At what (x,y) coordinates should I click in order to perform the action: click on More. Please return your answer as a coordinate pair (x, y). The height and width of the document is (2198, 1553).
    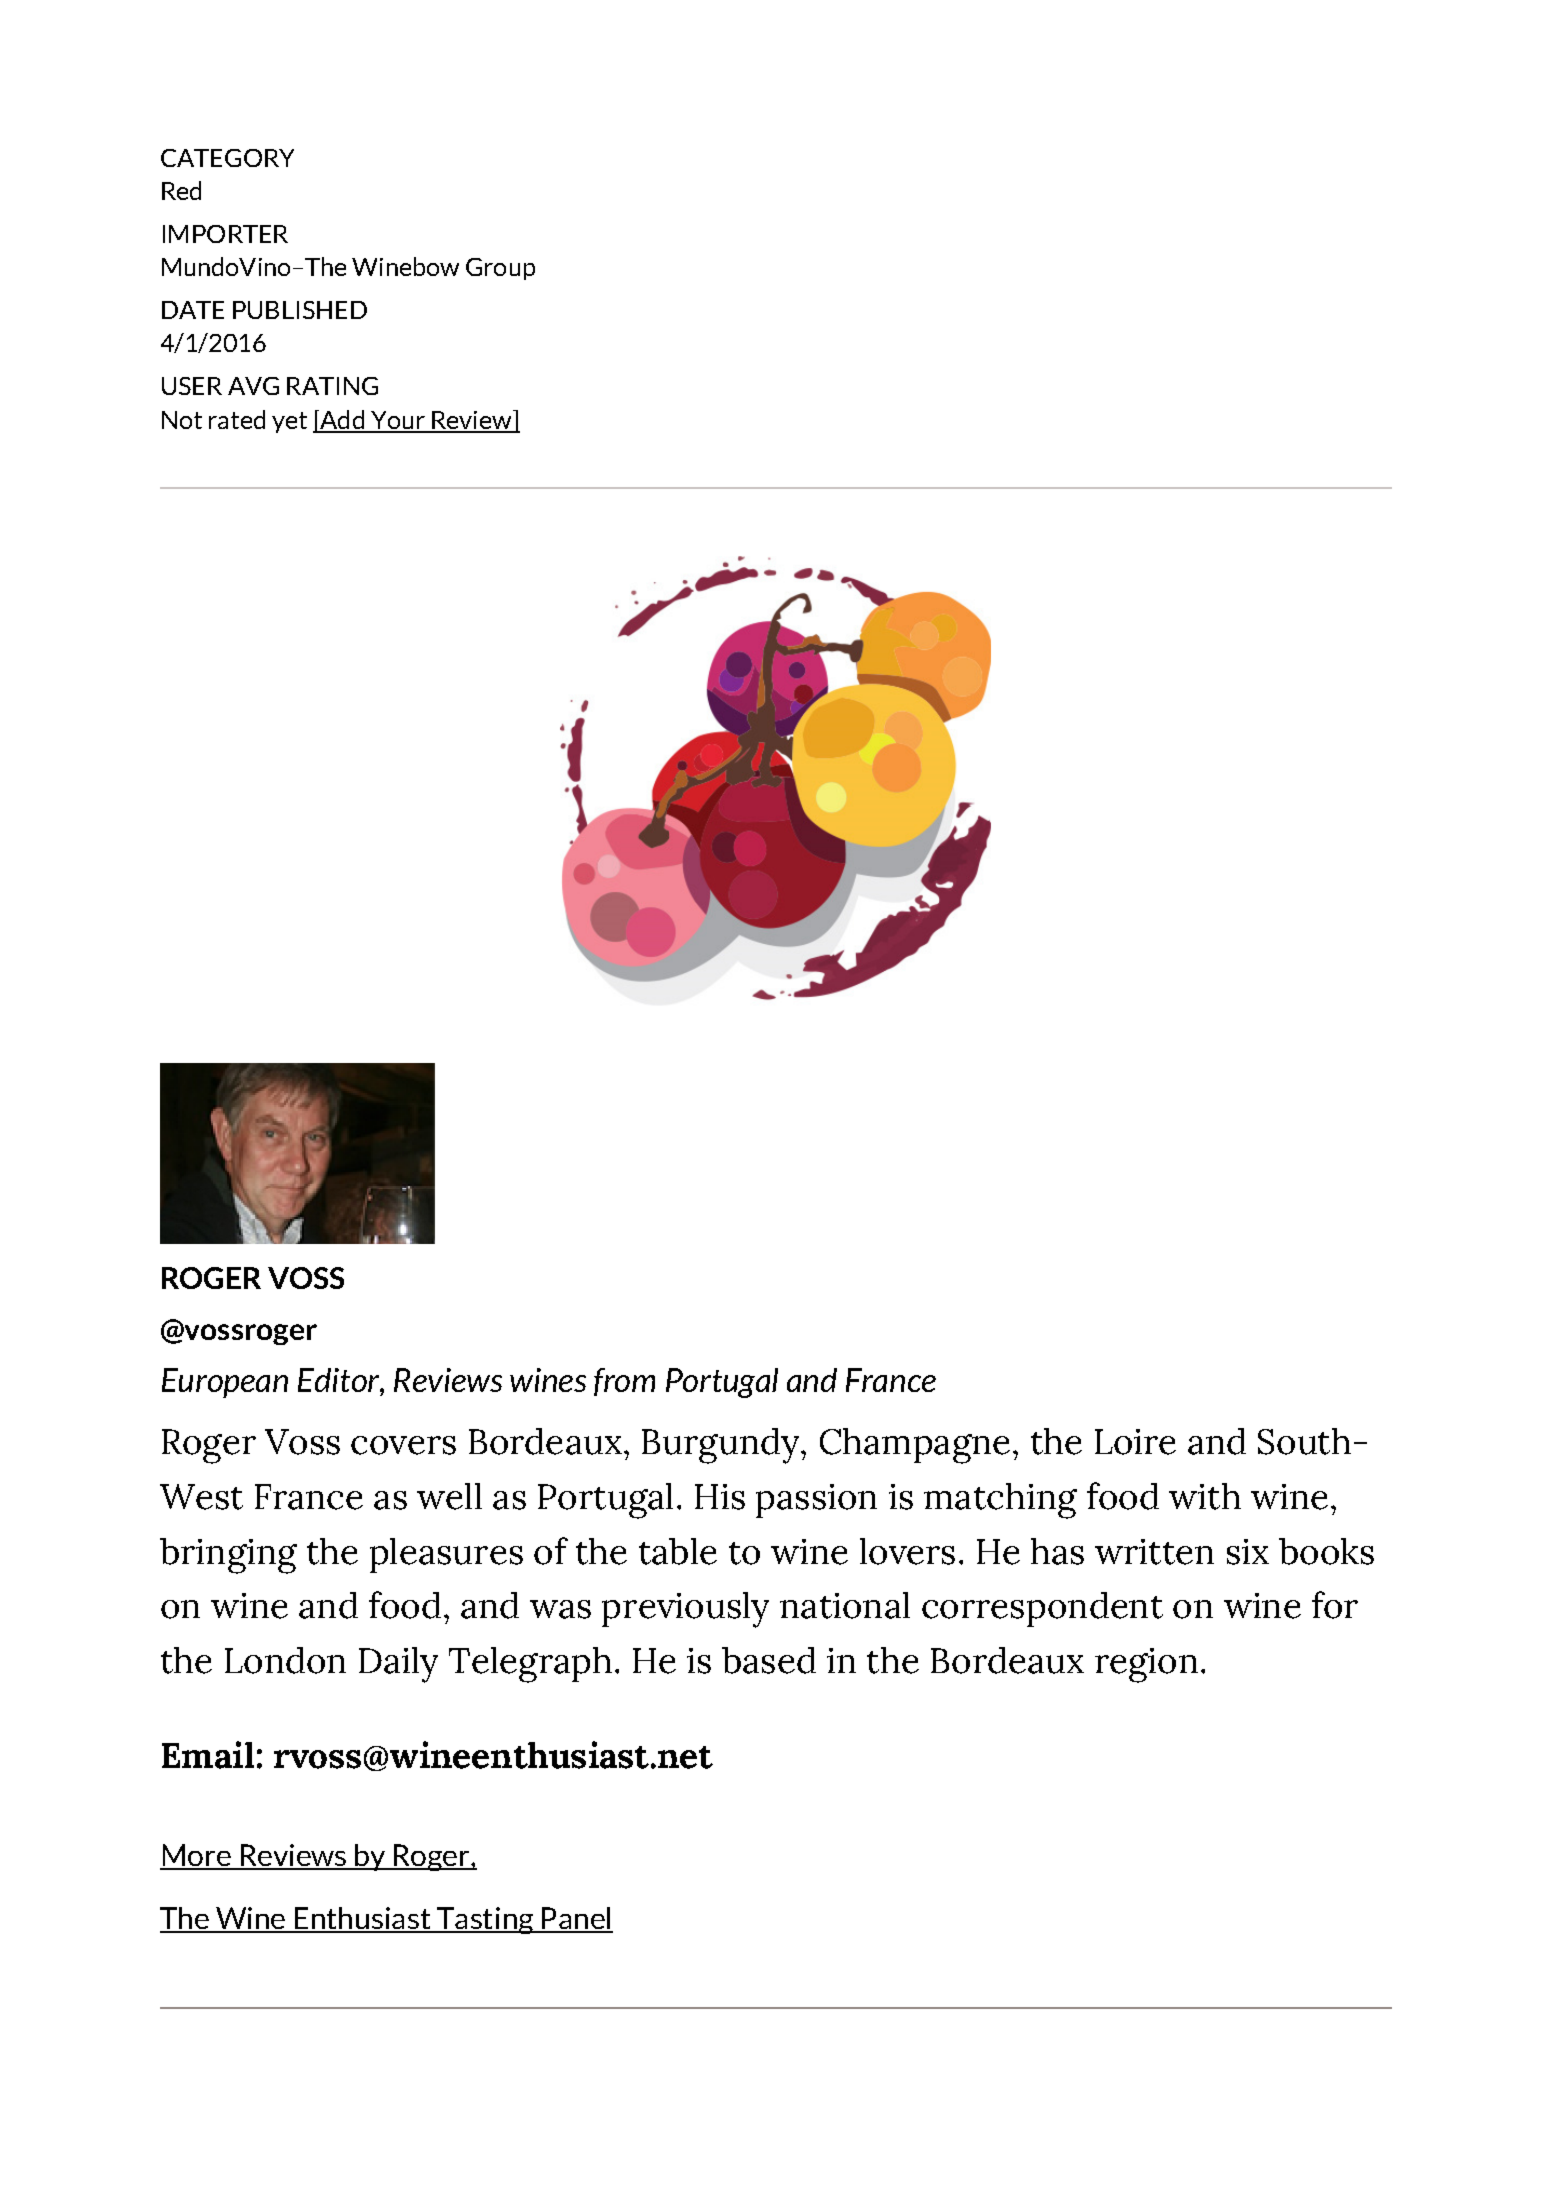
    Looking at the image, I should click on (197, 1856).
